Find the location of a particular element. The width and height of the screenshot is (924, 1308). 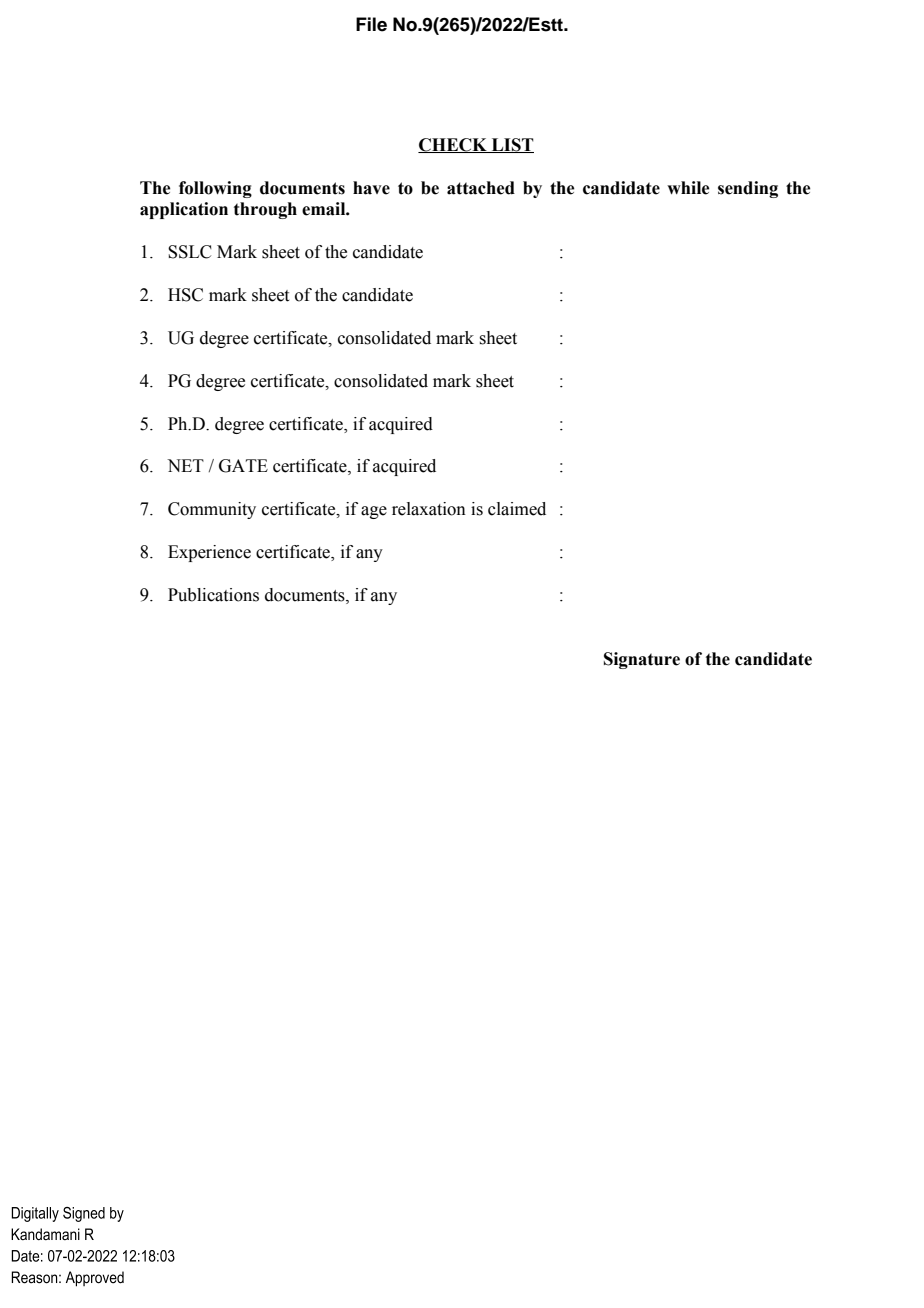

CHECK is located at coordinates (453, 145).
